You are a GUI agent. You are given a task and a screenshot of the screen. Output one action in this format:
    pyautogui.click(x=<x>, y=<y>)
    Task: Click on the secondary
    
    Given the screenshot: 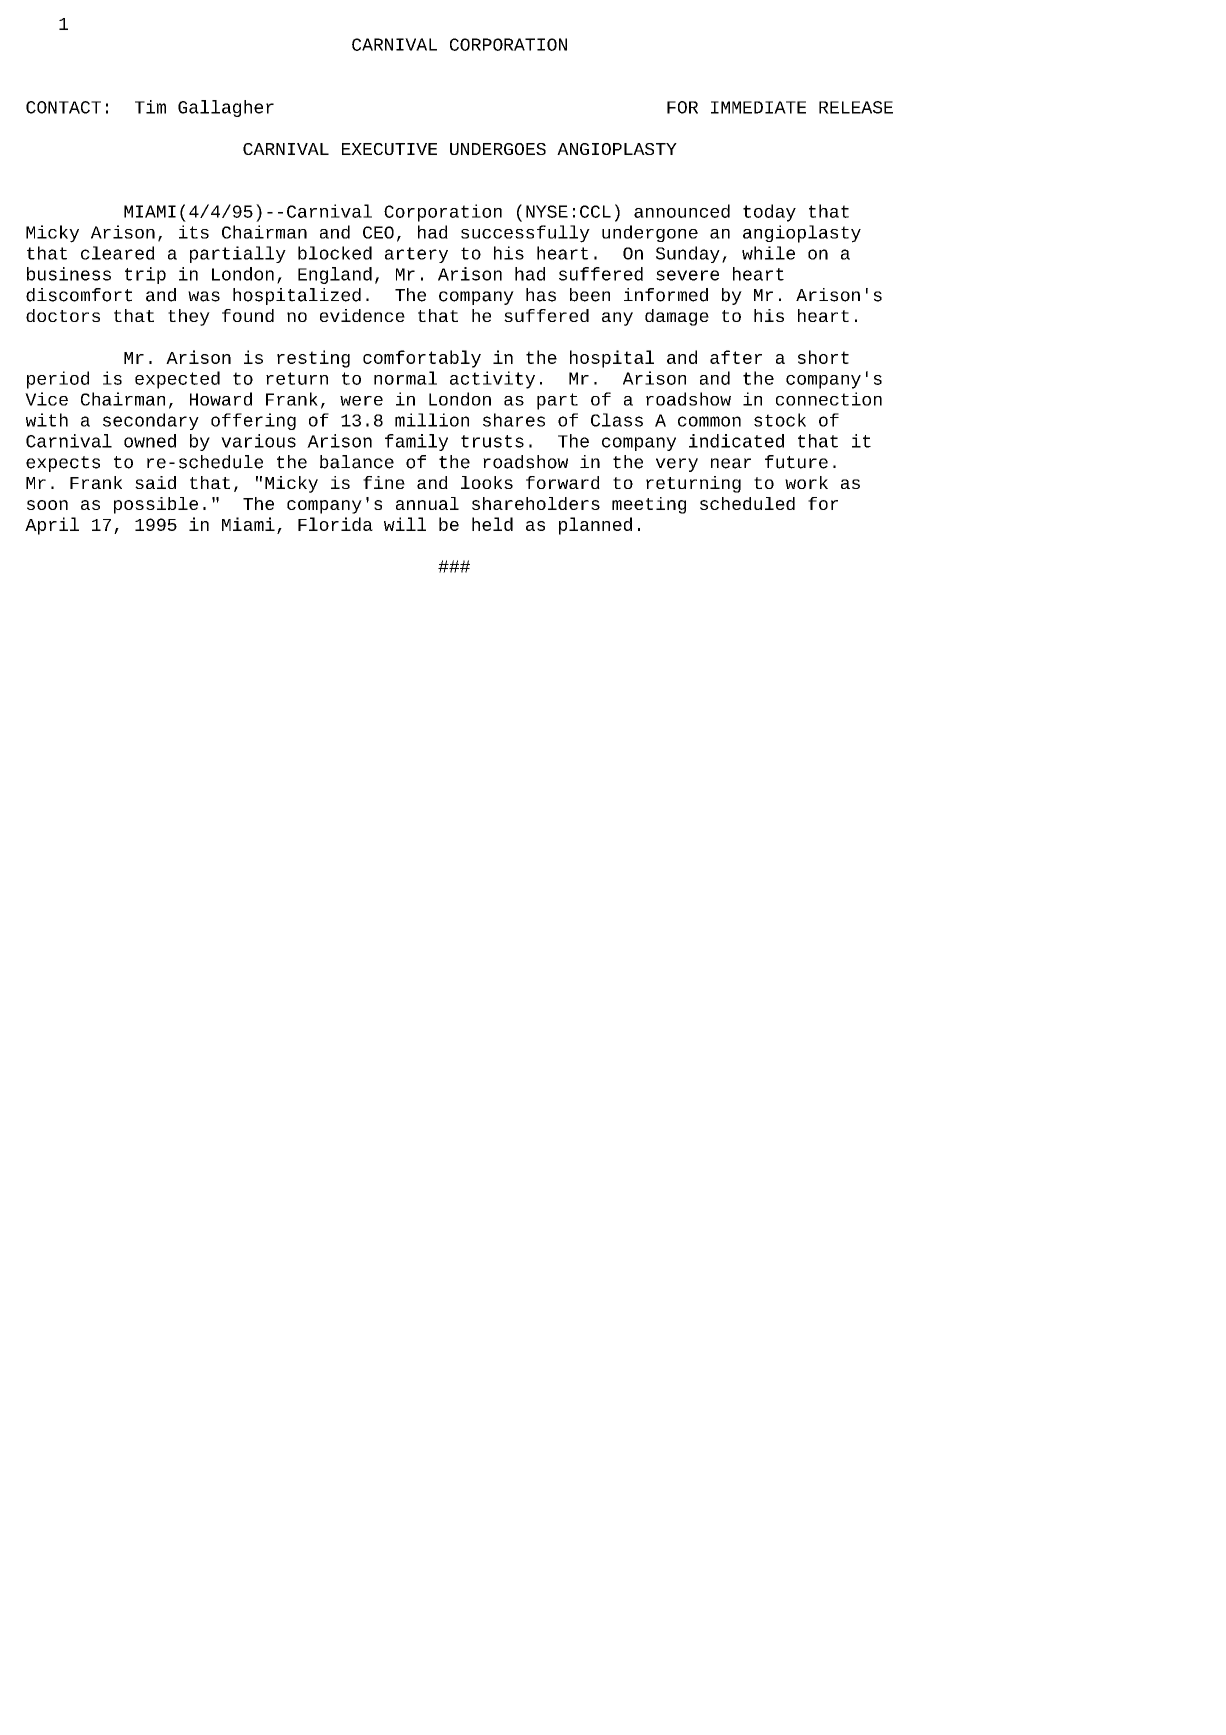 What is the action you would take?
    pyautogui.click(x=151, y=421)
